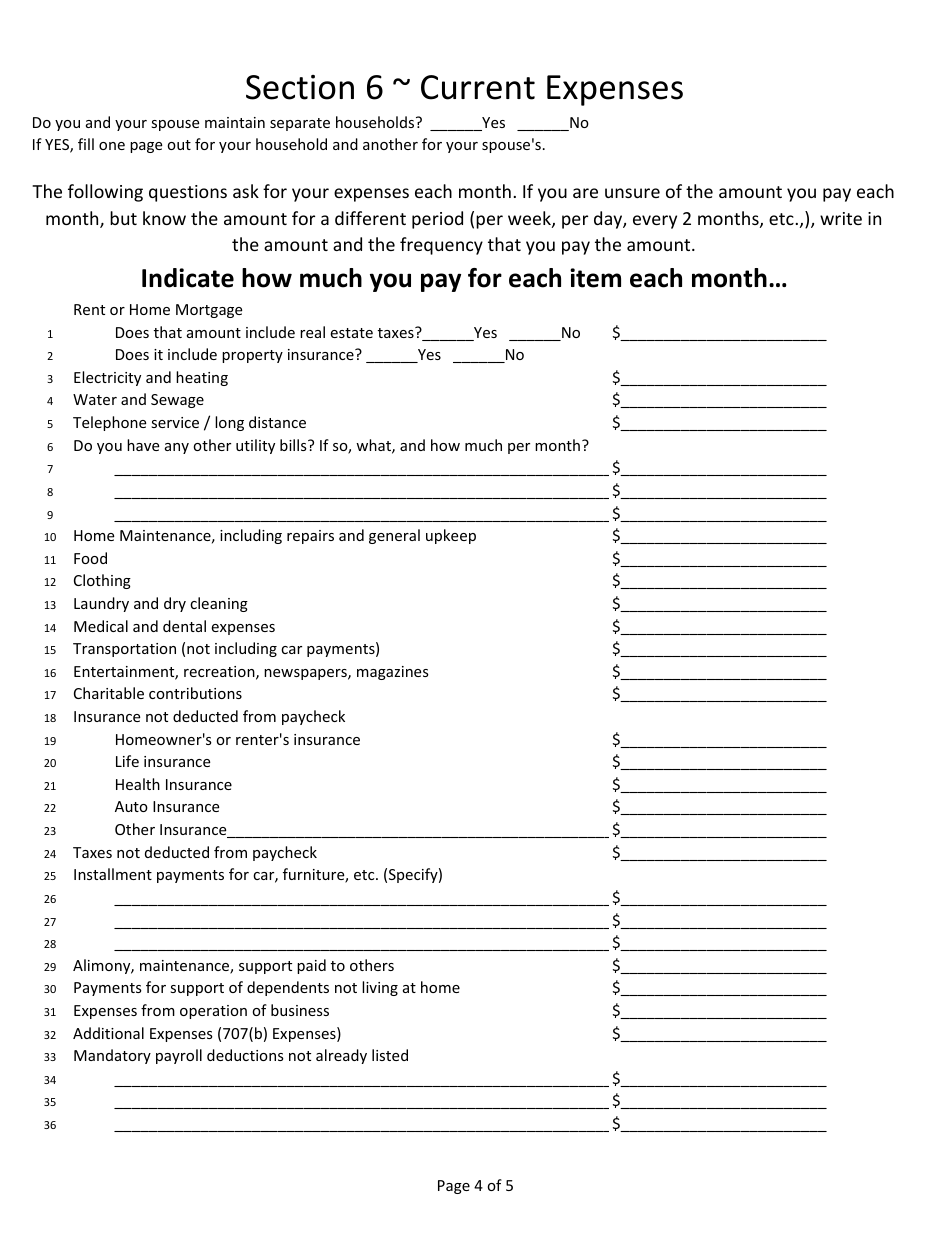 This page has width=952, height=1233. Describe the element at coordinates (179, 145) in the page. I see `out` at that location.
